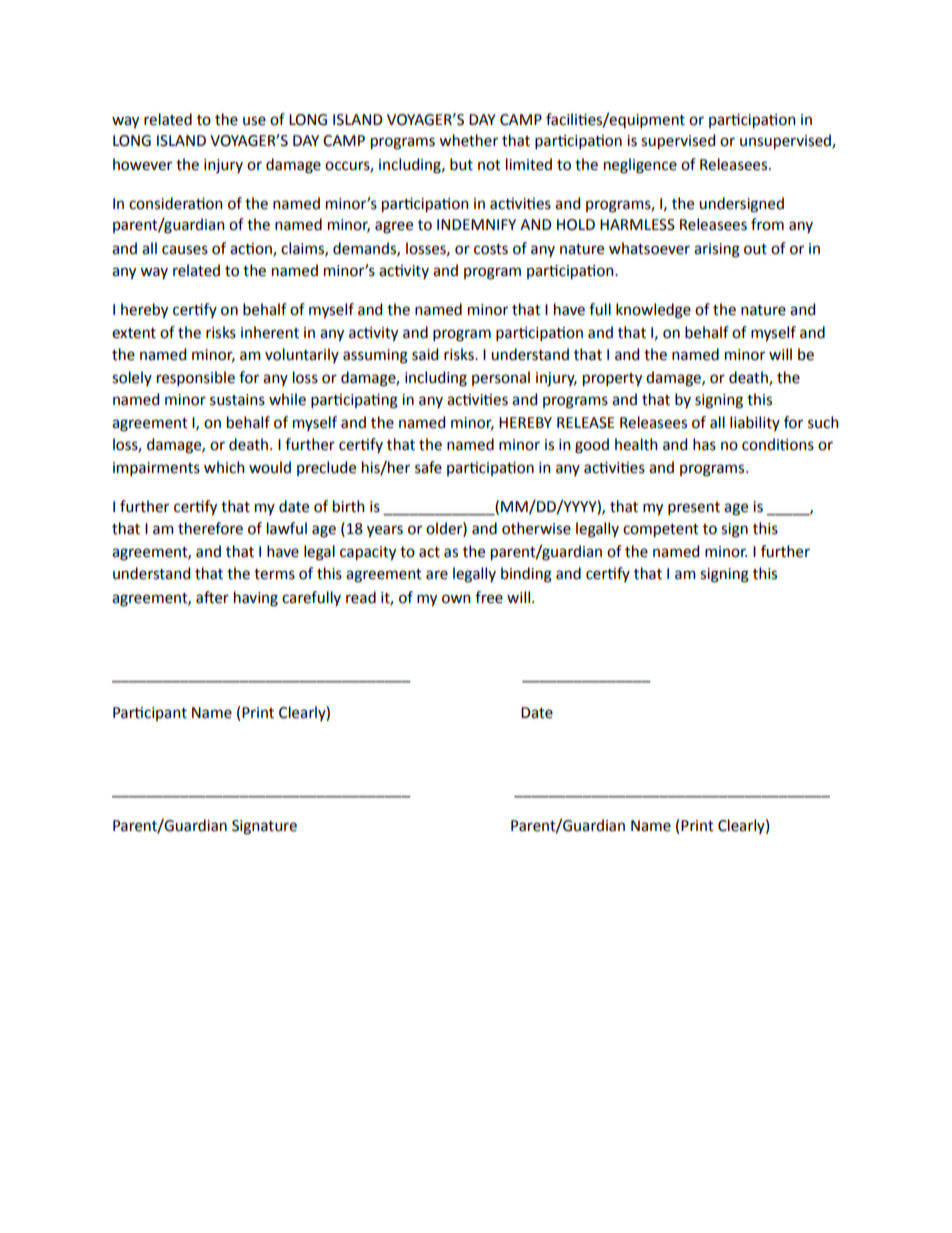  Describe the element at coordinates (185, 250) in the screenshot. I see `causes` at that location.
